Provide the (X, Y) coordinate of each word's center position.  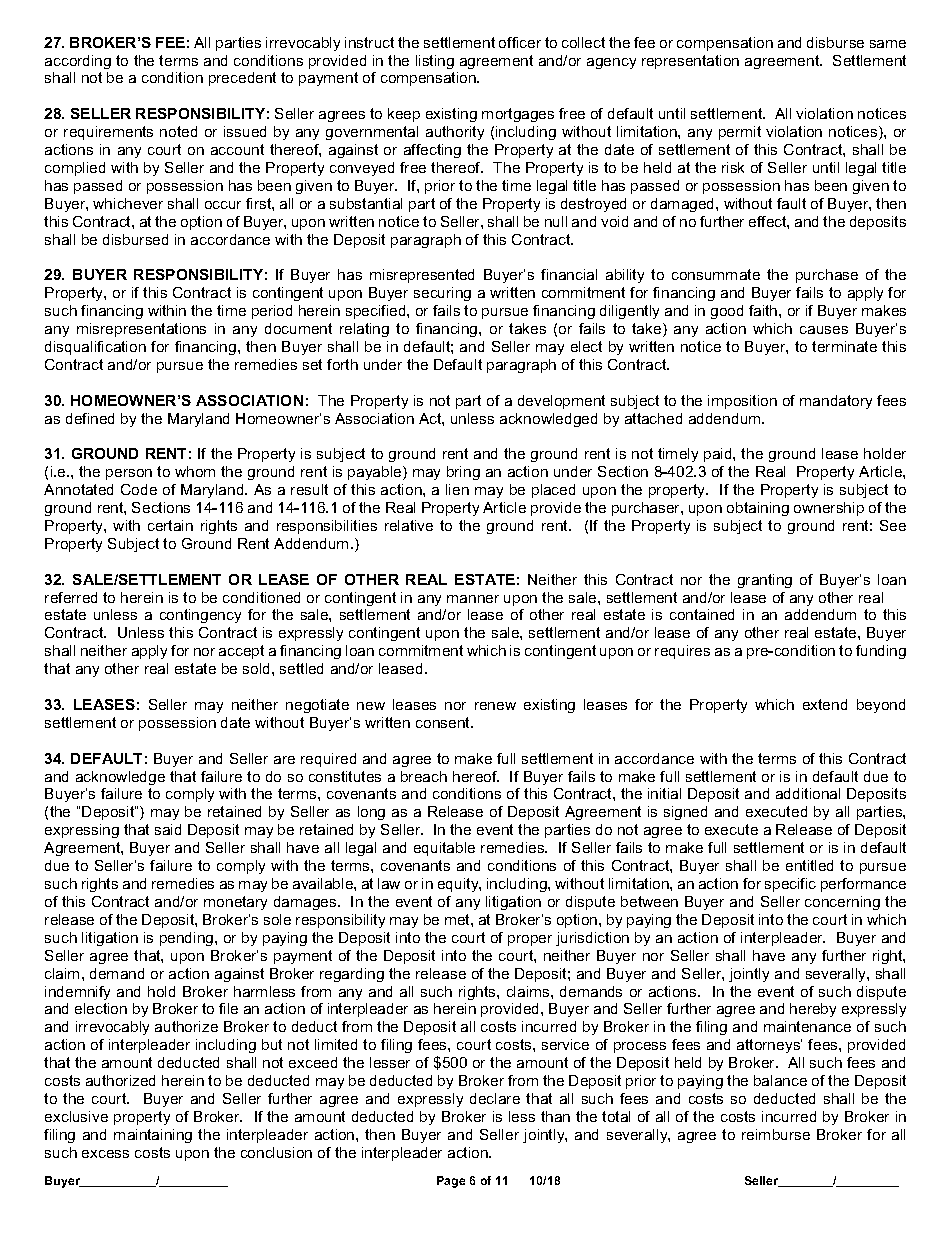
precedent (242, 79)
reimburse (776, 1134)
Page (451, 1182)
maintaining (153, 1136)
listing (435, 62)
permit (740, 133)
